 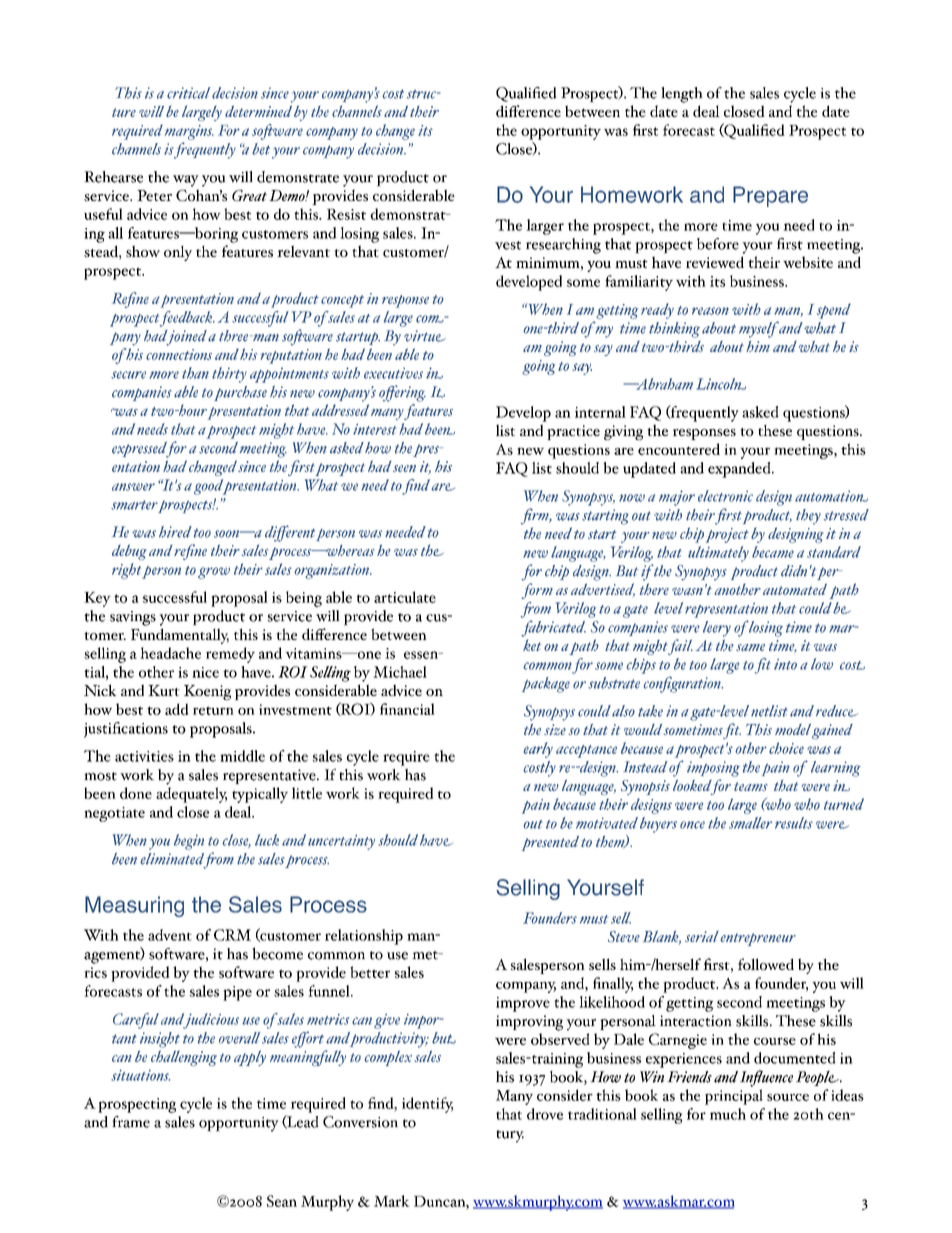 What do you see at coordinates (189, 842) in the screenshot?
I see `begin` at bounding box center [189, 842].
